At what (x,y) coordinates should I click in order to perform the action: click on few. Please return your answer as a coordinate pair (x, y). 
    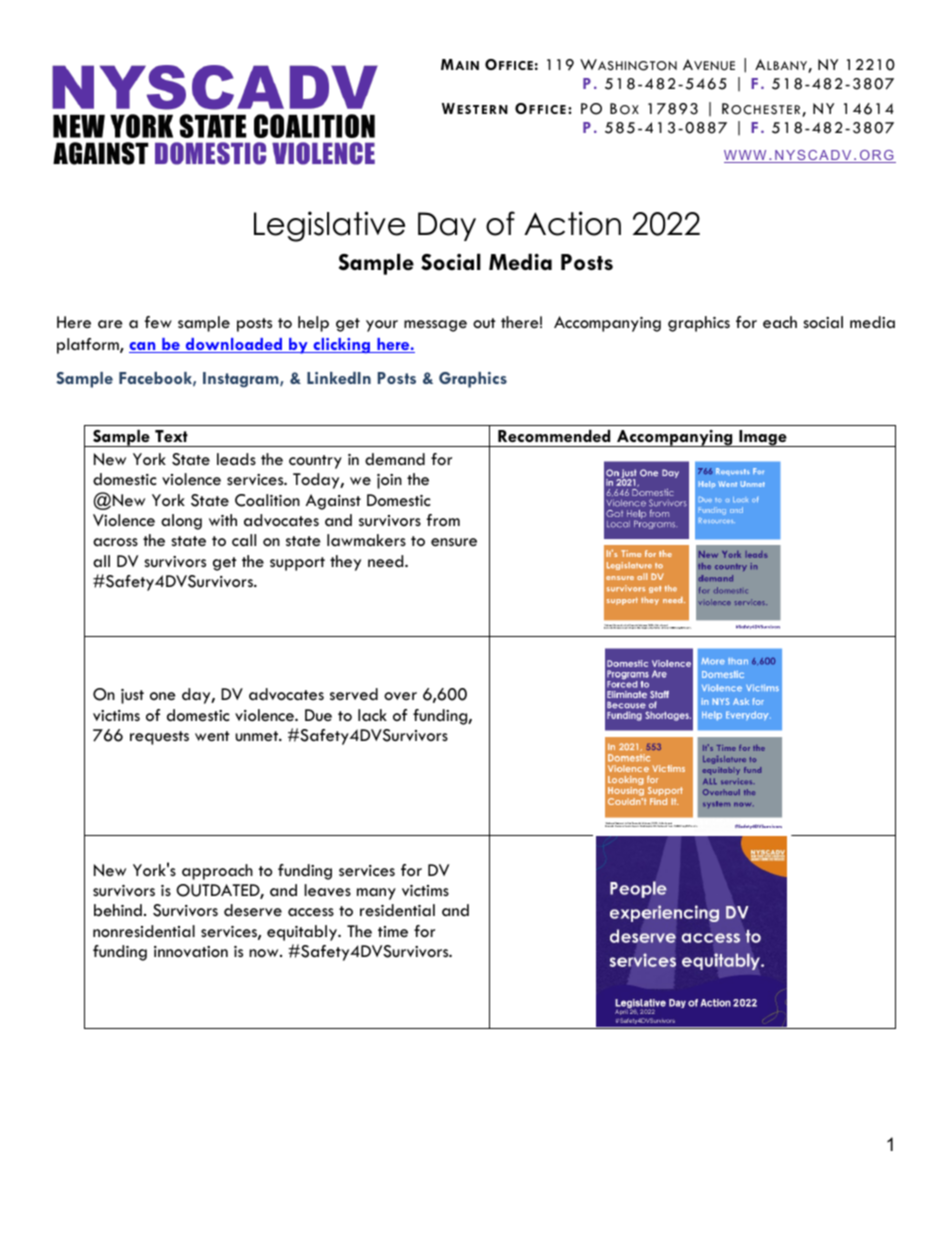
    Looking at the image, I should click on (158, 322).
